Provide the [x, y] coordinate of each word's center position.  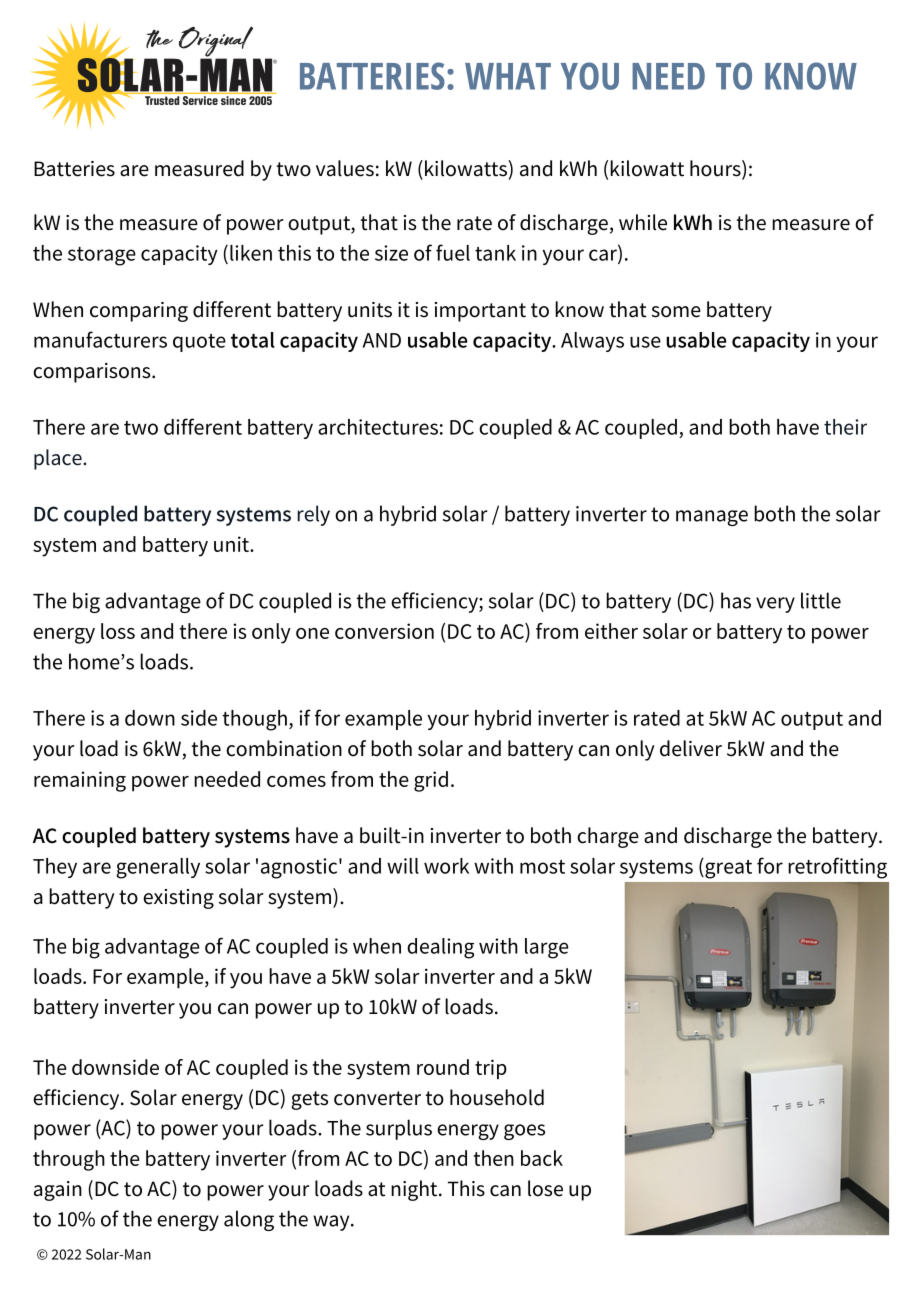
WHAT [508, 76]
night [415, 1190]
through [69, 1160]
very [775, 605]
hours [716, 169]
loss [118, 631]
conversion [384, 631]
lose [545, 1188]
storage [102, 256]
